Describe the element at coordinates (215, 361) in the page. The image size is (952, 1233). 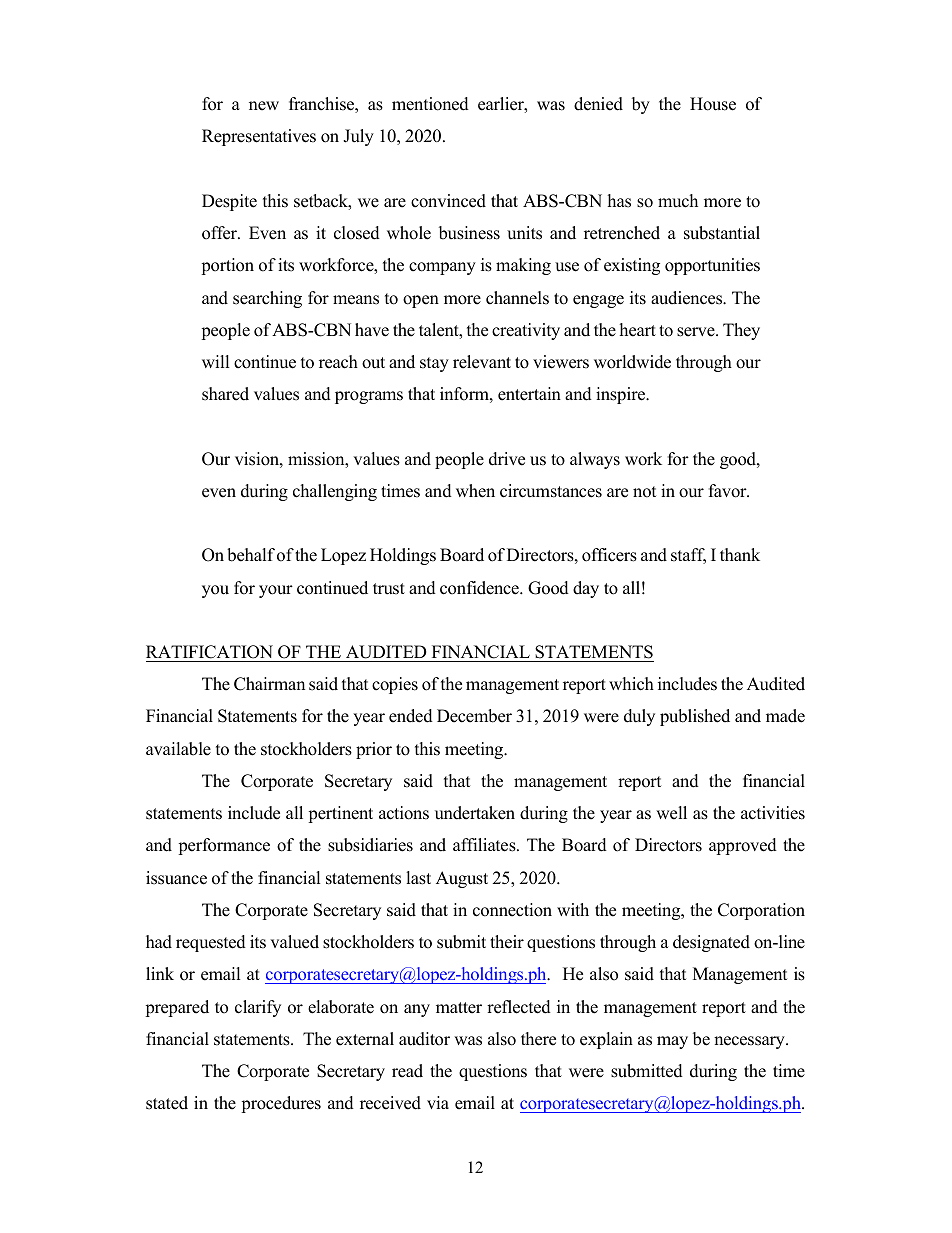
I see `will` at that location.
